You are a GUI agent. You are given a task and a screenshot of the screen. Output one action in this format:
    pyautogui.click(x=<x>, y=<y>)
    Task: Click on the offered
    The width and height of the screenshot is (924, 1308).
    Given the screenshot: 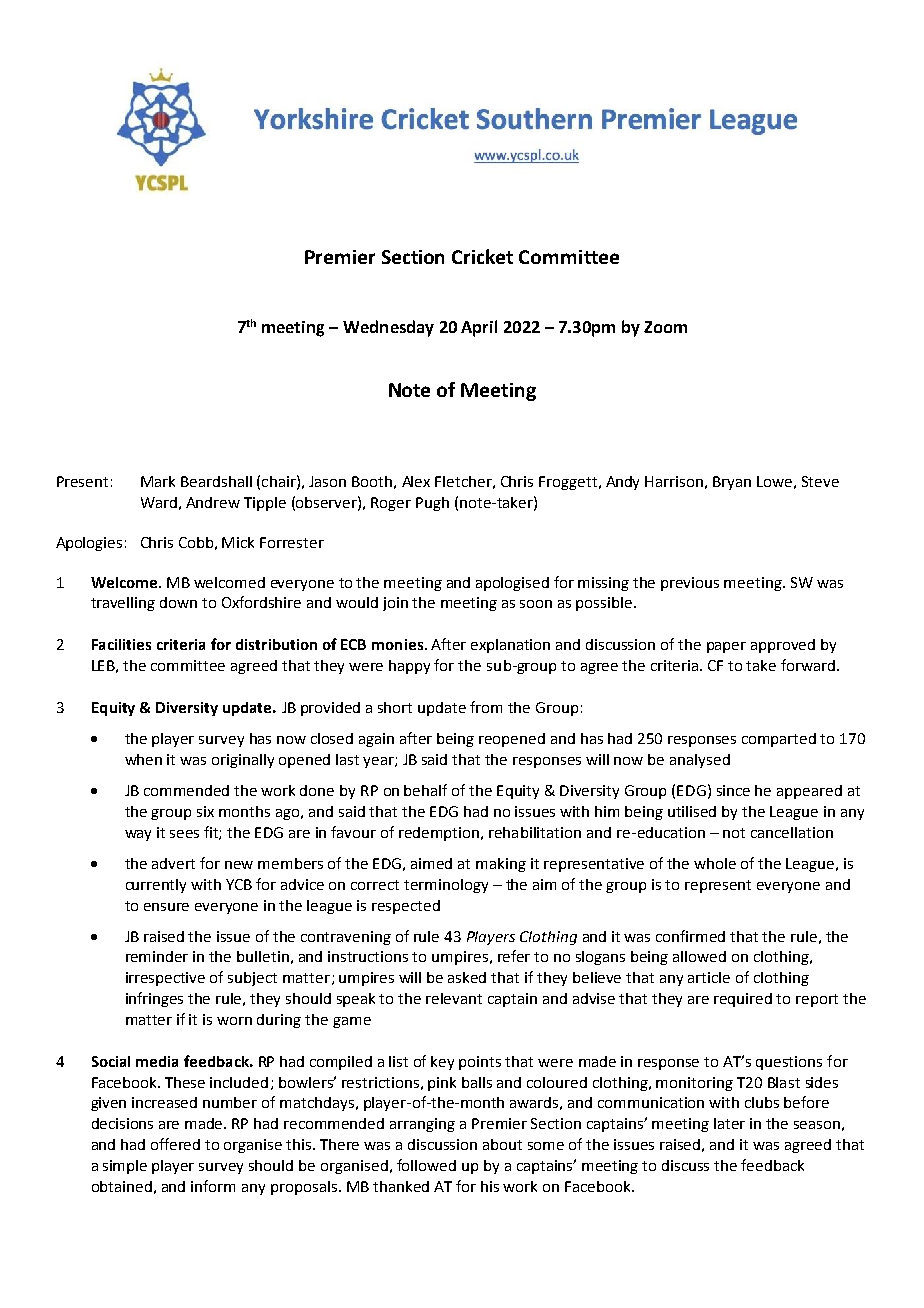 What is the action you would take?
    pyautogui.click(x=175, y=1144)
